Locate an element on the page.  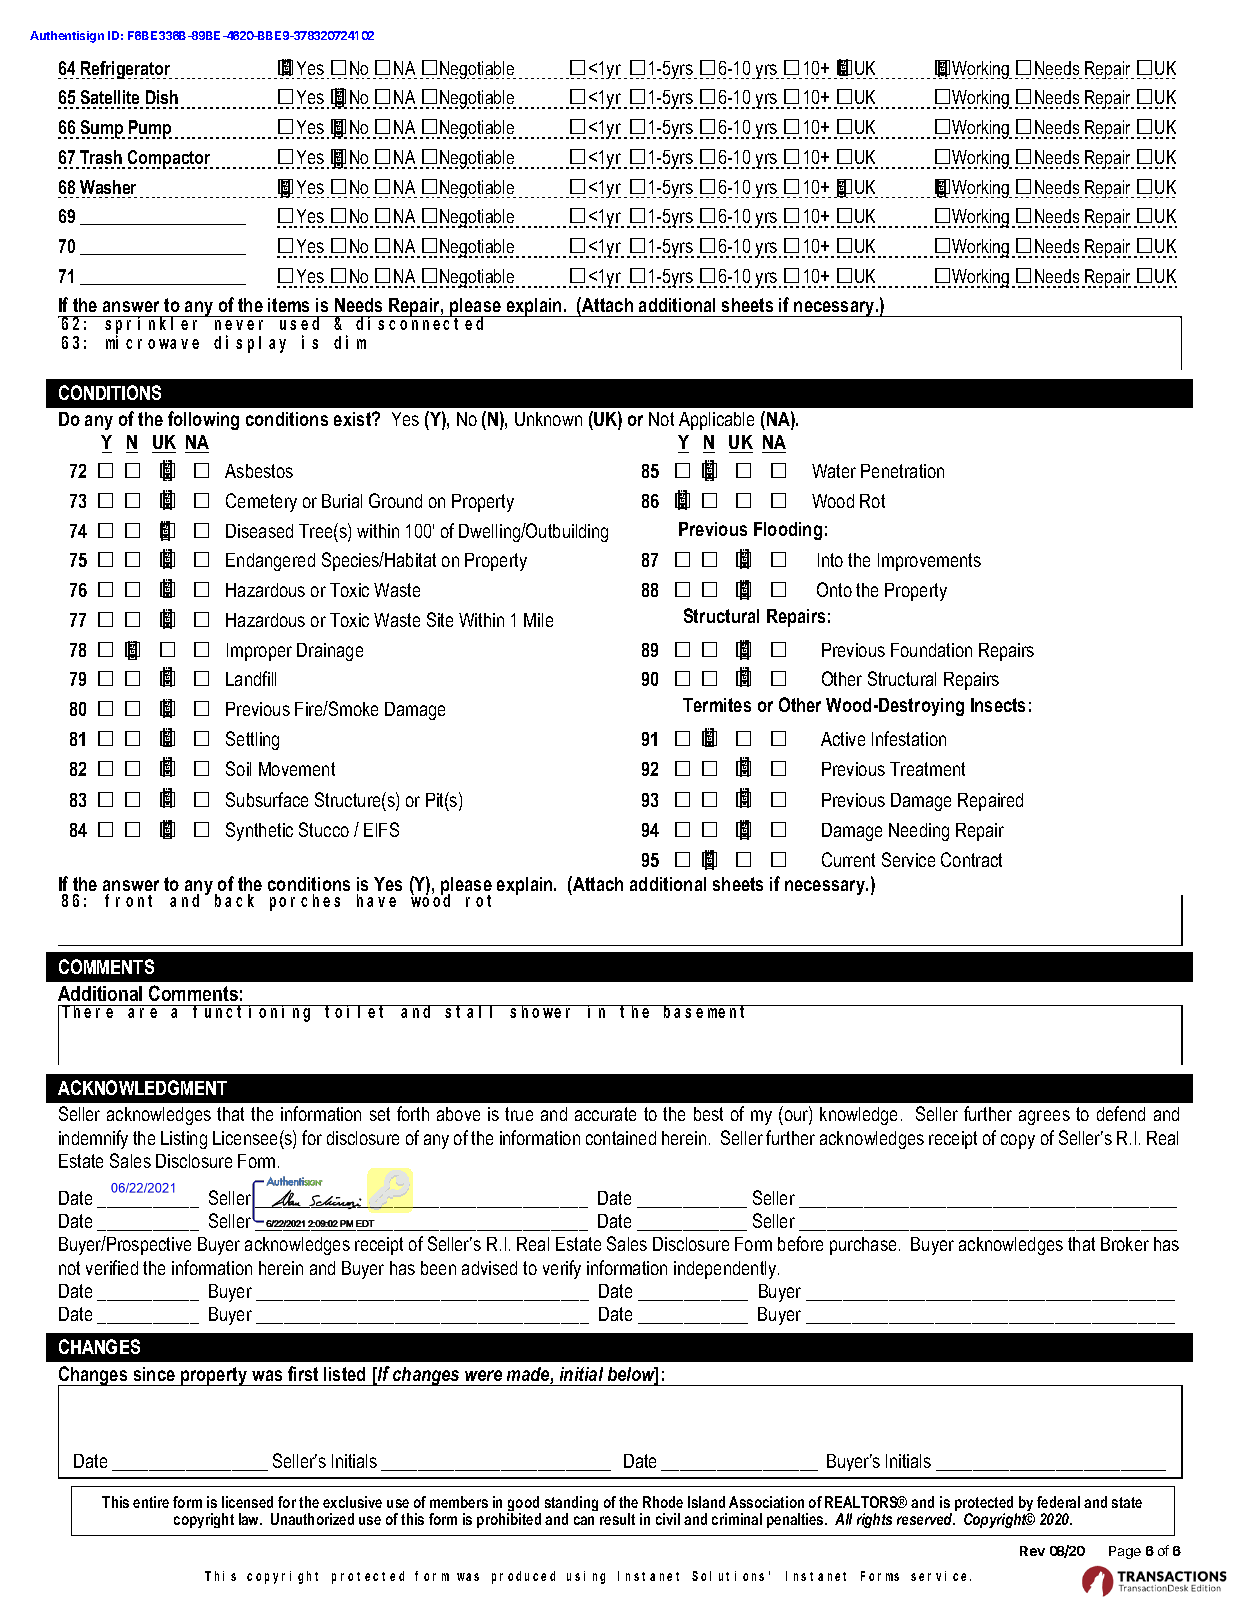
disconnected is located at coordinates (422, 323).
